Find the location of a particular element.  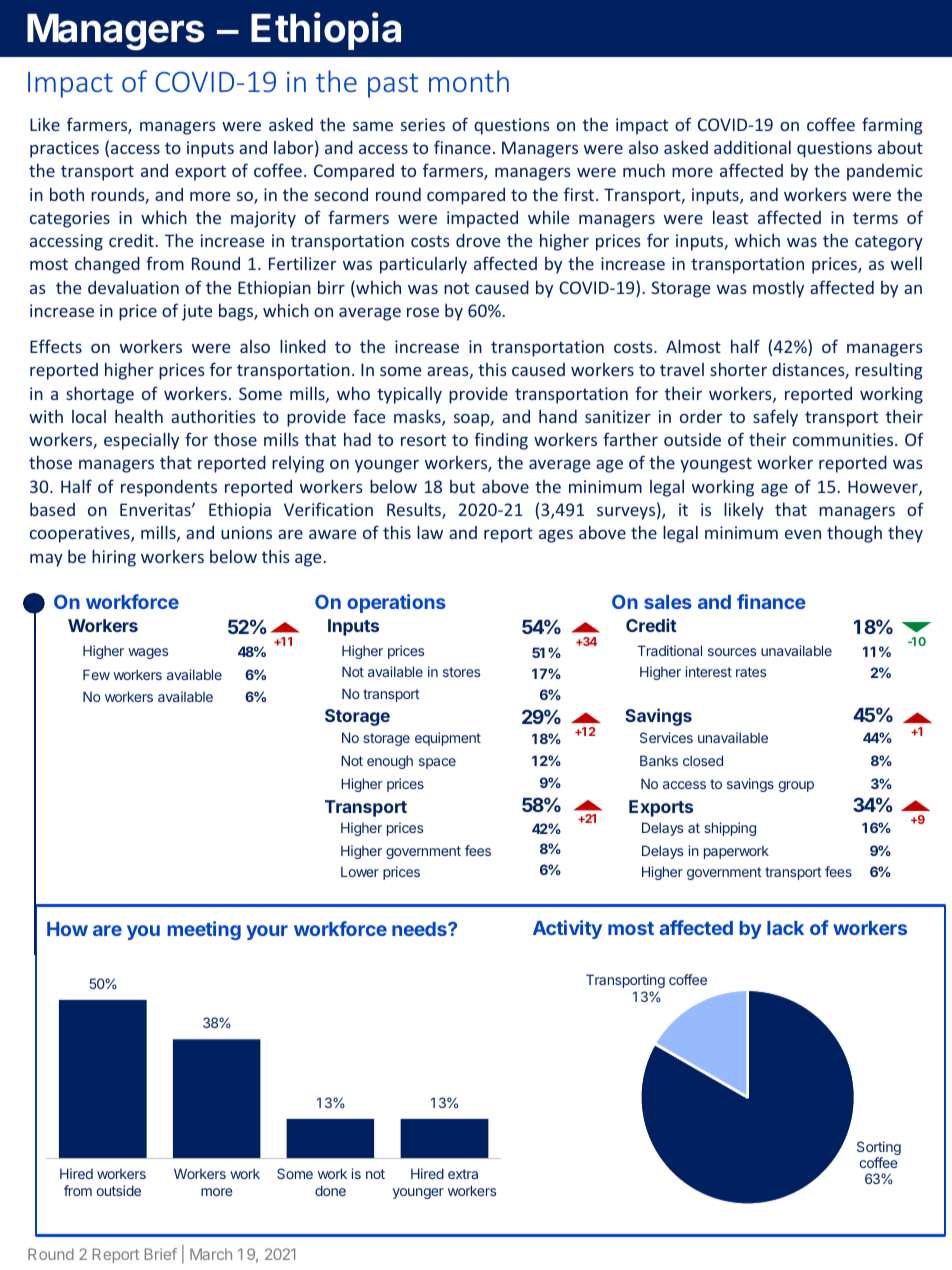

shipping is located at coordinates (730, 829).
